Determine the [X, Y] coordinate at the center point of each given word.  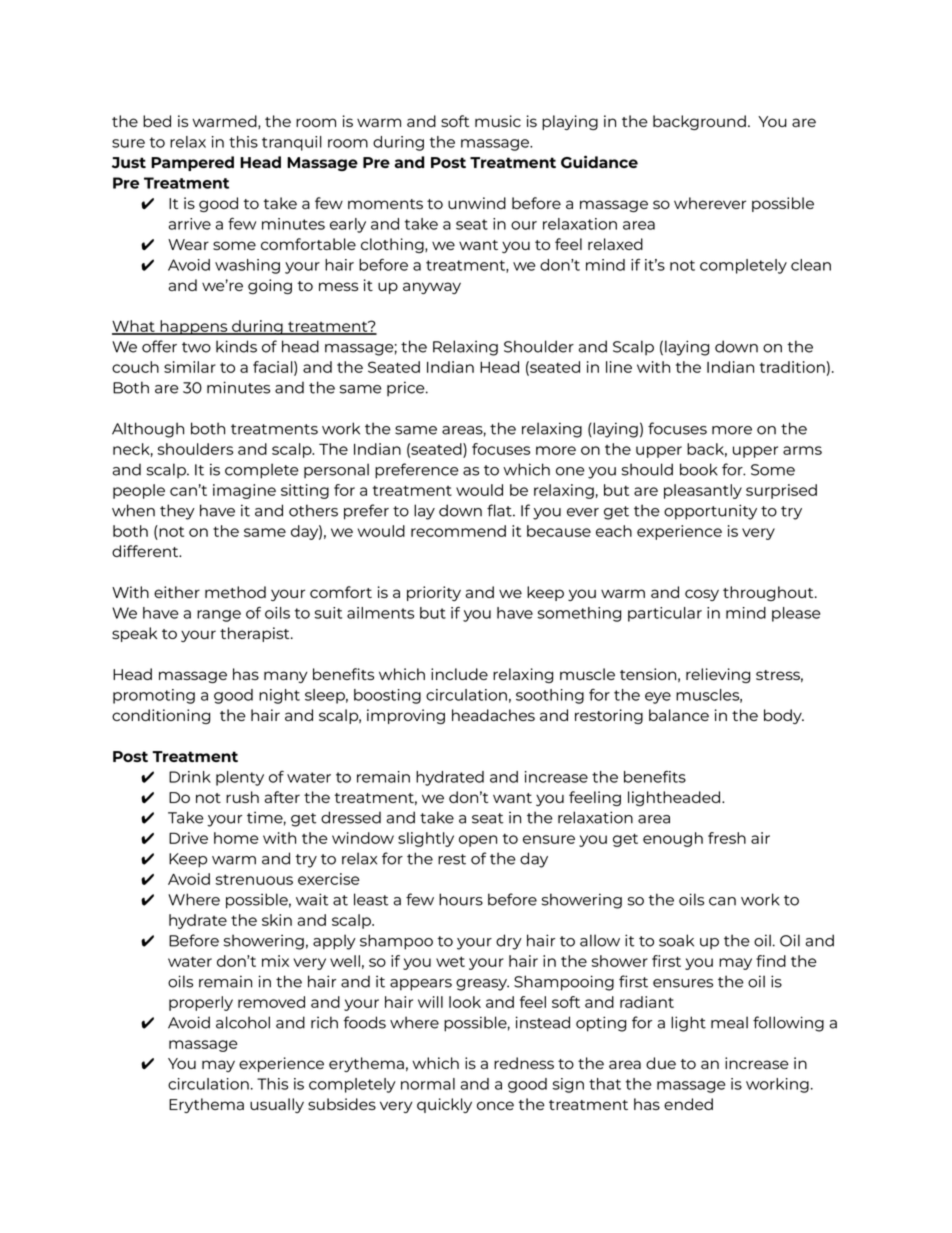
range [219, 616]
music [498, 121]
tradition [792, 367]
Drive [188, 838]
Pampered [192, 163]
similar [190, 367]
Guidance [599, 162]
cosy [702, 595]
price [407, 389]
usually [277, 1105]
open [478, 841]
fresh [727, 838]
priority [434, 593]
